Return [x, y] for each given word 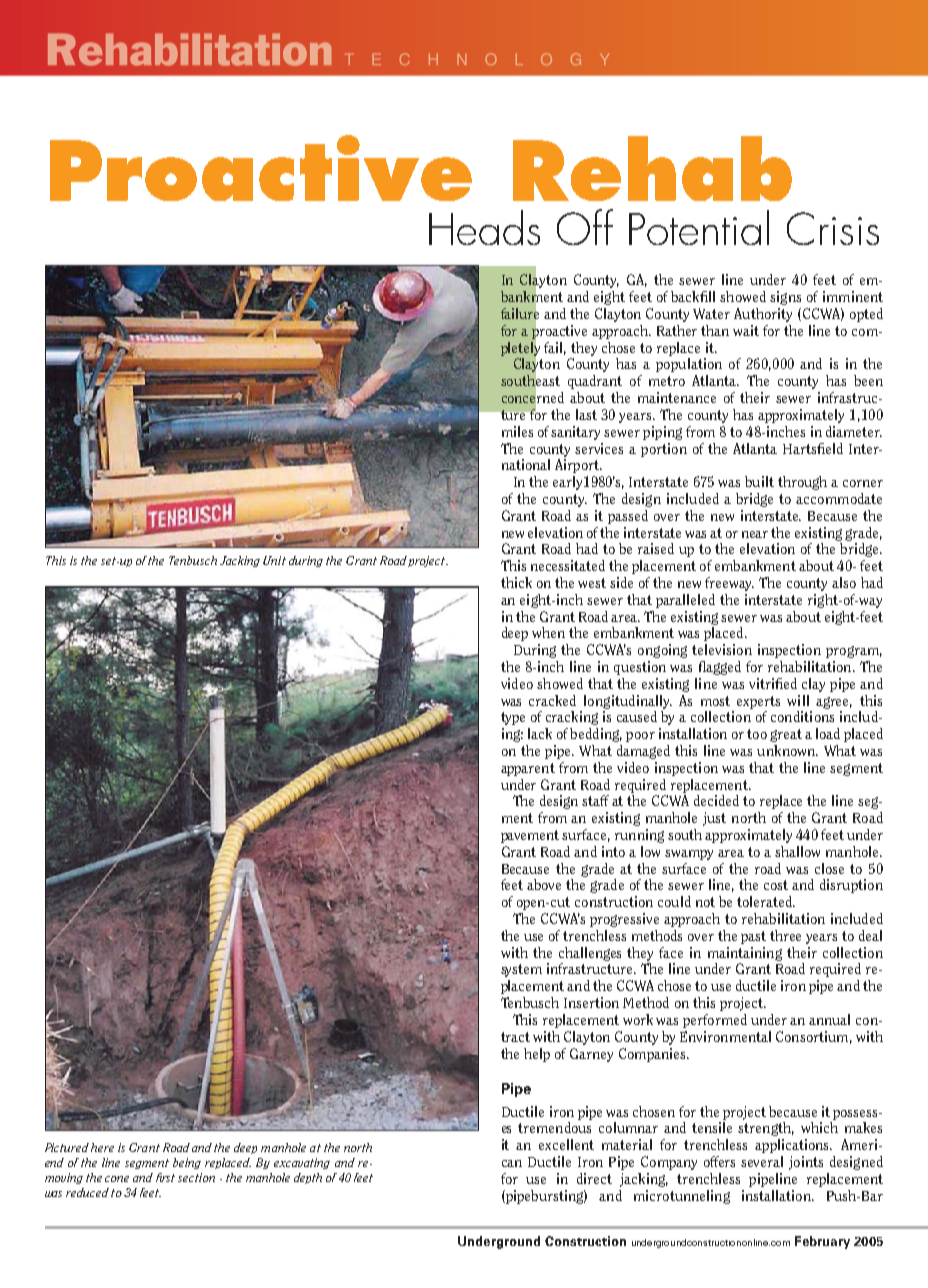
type [513, 718]
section [196, 1177]
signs [785, 298]
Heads [484, 227]
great [786, 735]
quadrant [595, 382]
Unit [274, 560]
